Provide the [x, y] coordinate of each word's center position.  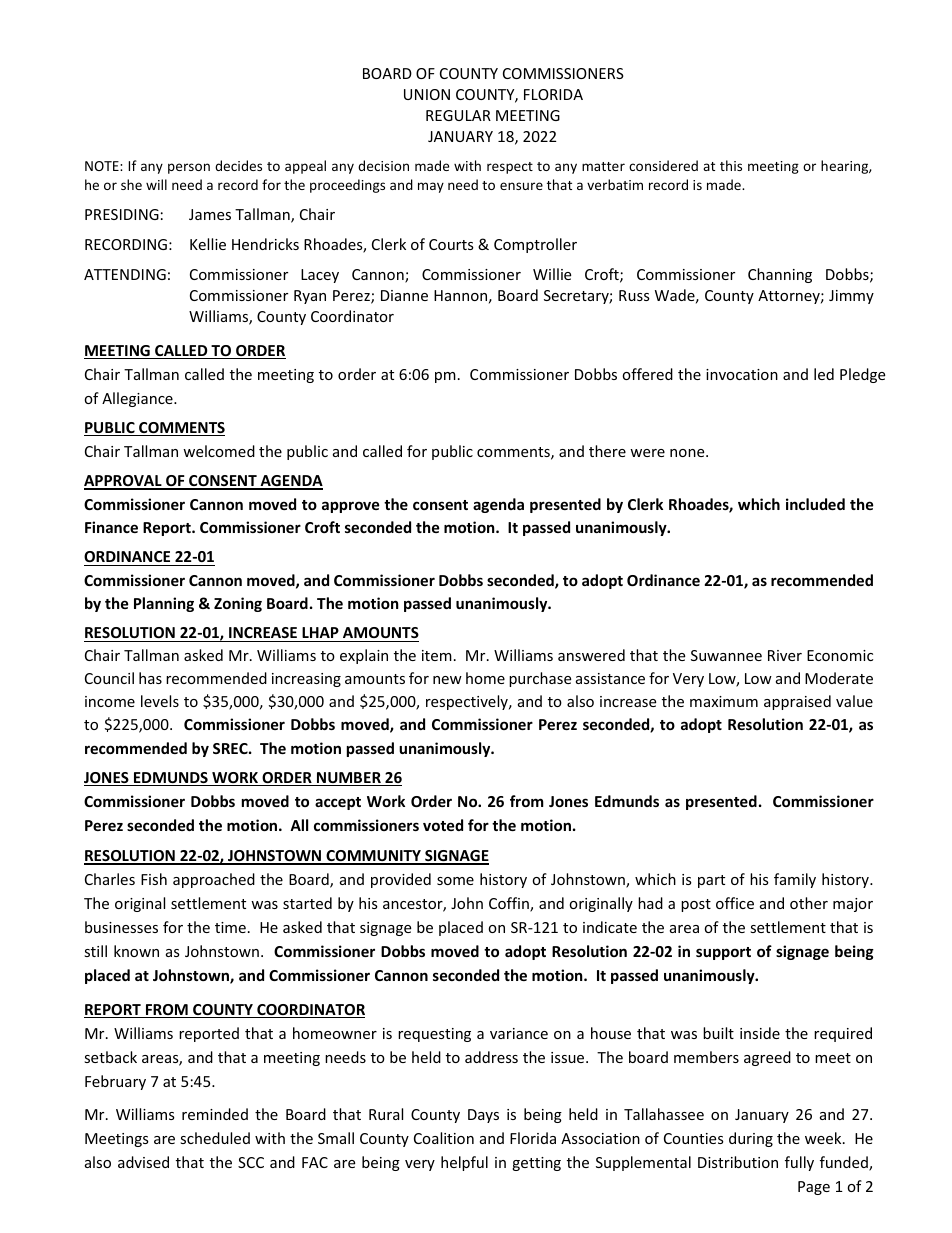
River [785, 655]
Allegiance [138, 399]
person [189, 168]
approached [214, 880]
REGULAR [458, 115]
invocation [742, 374]
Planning [164, 604]
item [437, 655]
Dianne [404, 295]
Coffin [510, 904]
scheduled [215, 1138]
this [731, 165]
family [795, 880]
